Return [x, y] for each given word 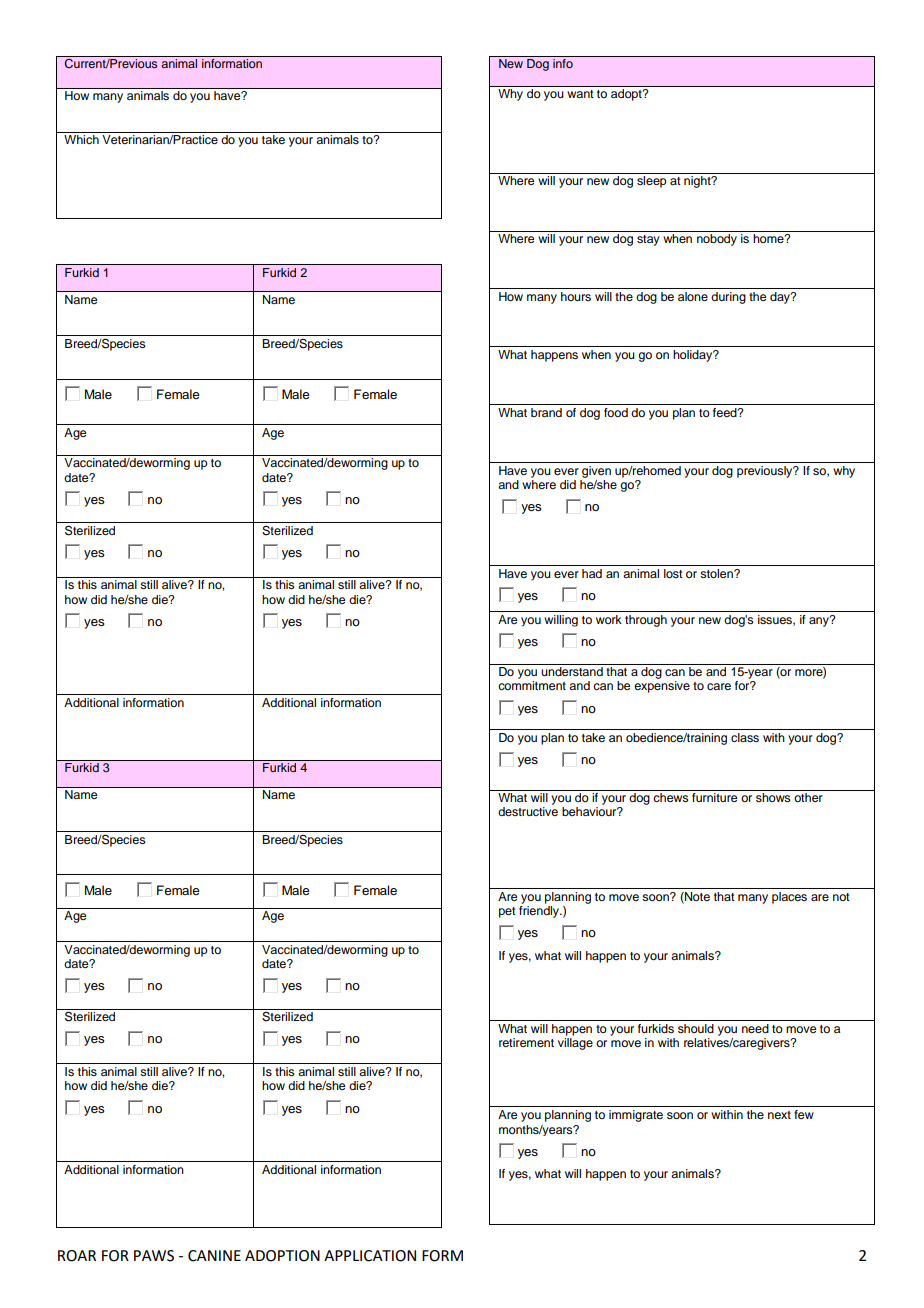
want [580, 94]
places [789, 898]
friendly [540, 912]
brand [546, 412]
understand [572, 671]
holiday [694, 356]
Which [81, 139]
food [616, 412]
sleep [652, 182]
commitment [532, 685]
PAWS [154, 1256]
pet [507, 912]
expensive [662, 687]
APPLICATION [370, 1256]
